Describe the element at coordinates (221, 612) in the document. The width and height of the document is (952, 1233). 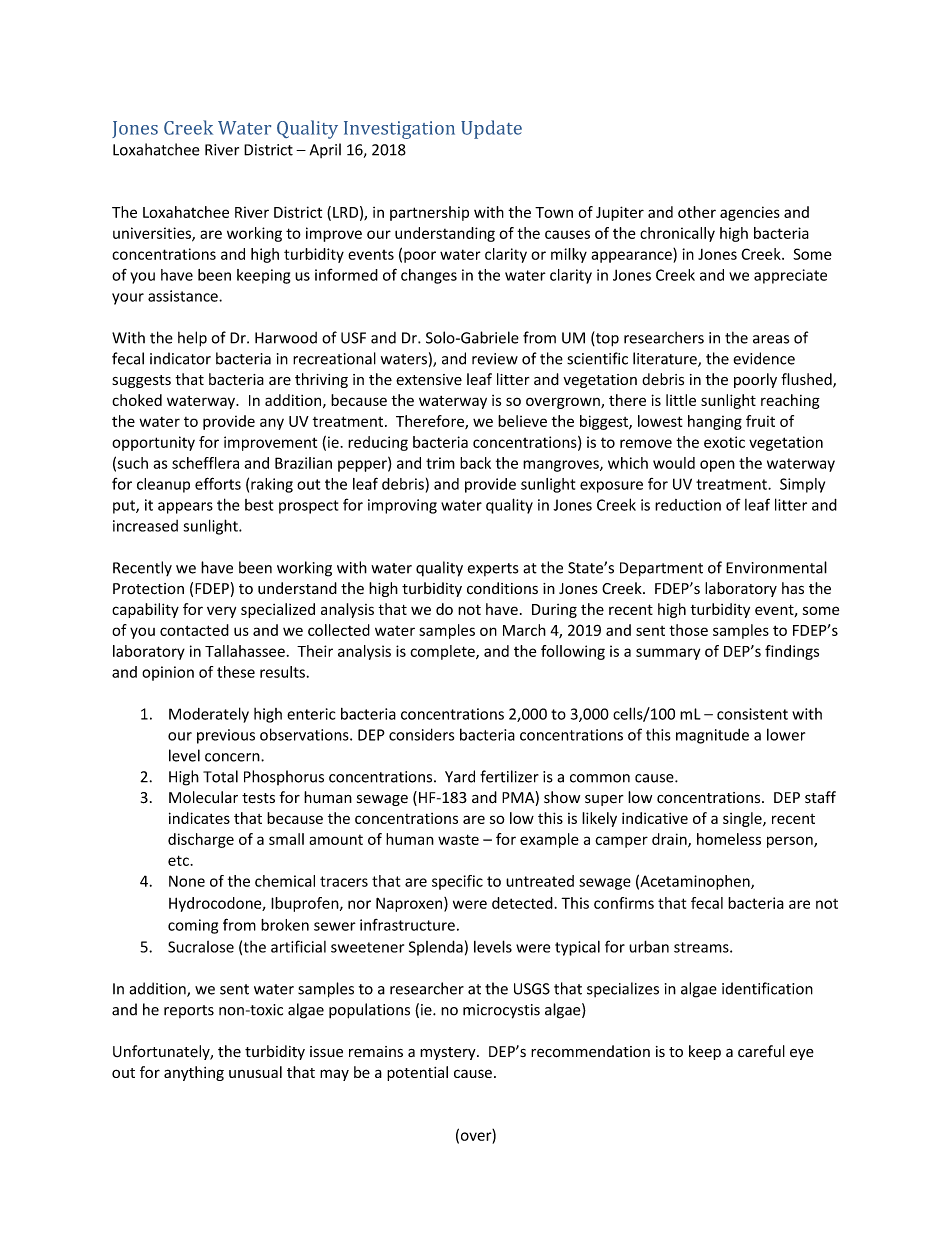
I see `very` at that location.
